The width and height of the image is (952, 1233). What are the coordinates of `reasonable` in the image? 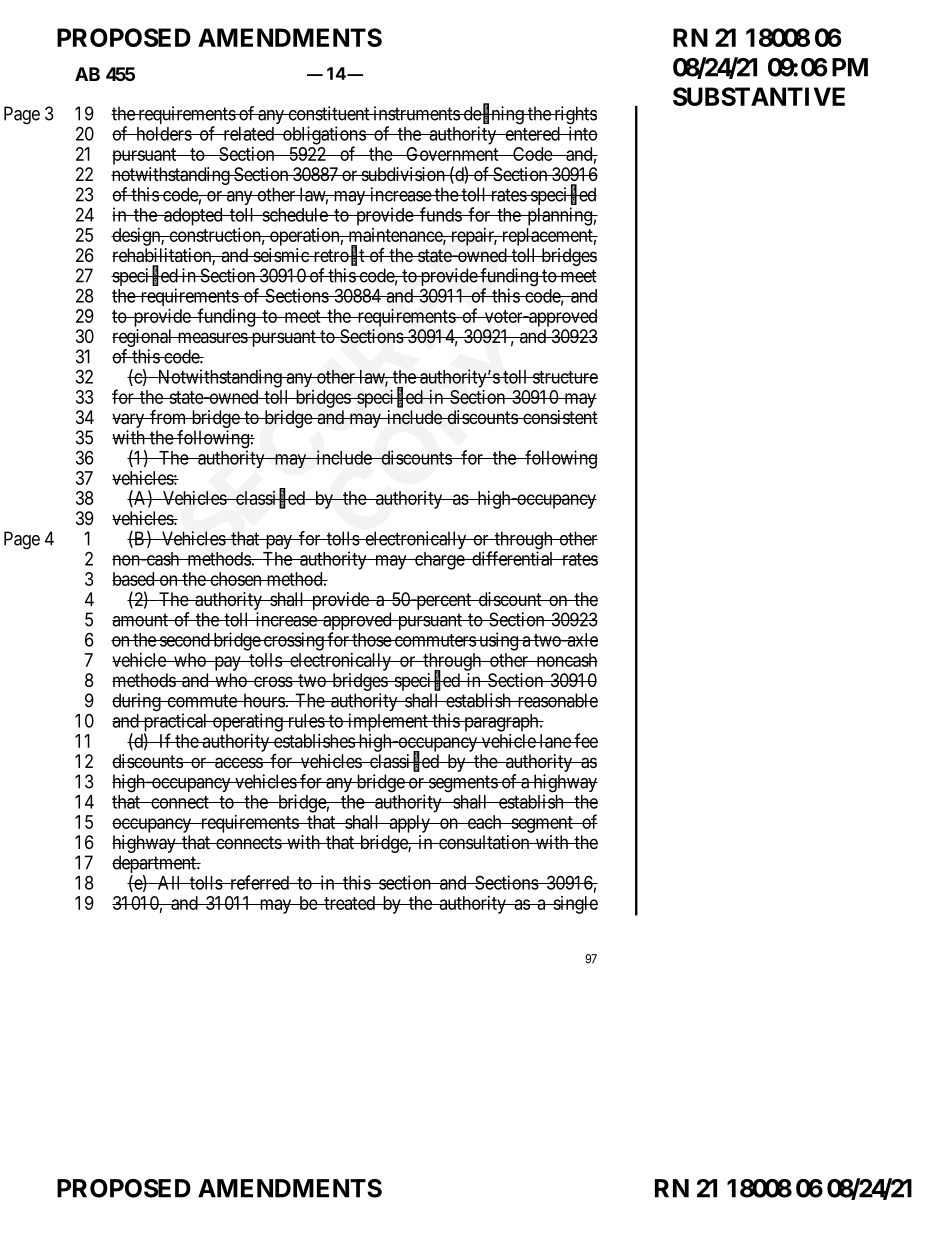 It's located at (556, 700).
